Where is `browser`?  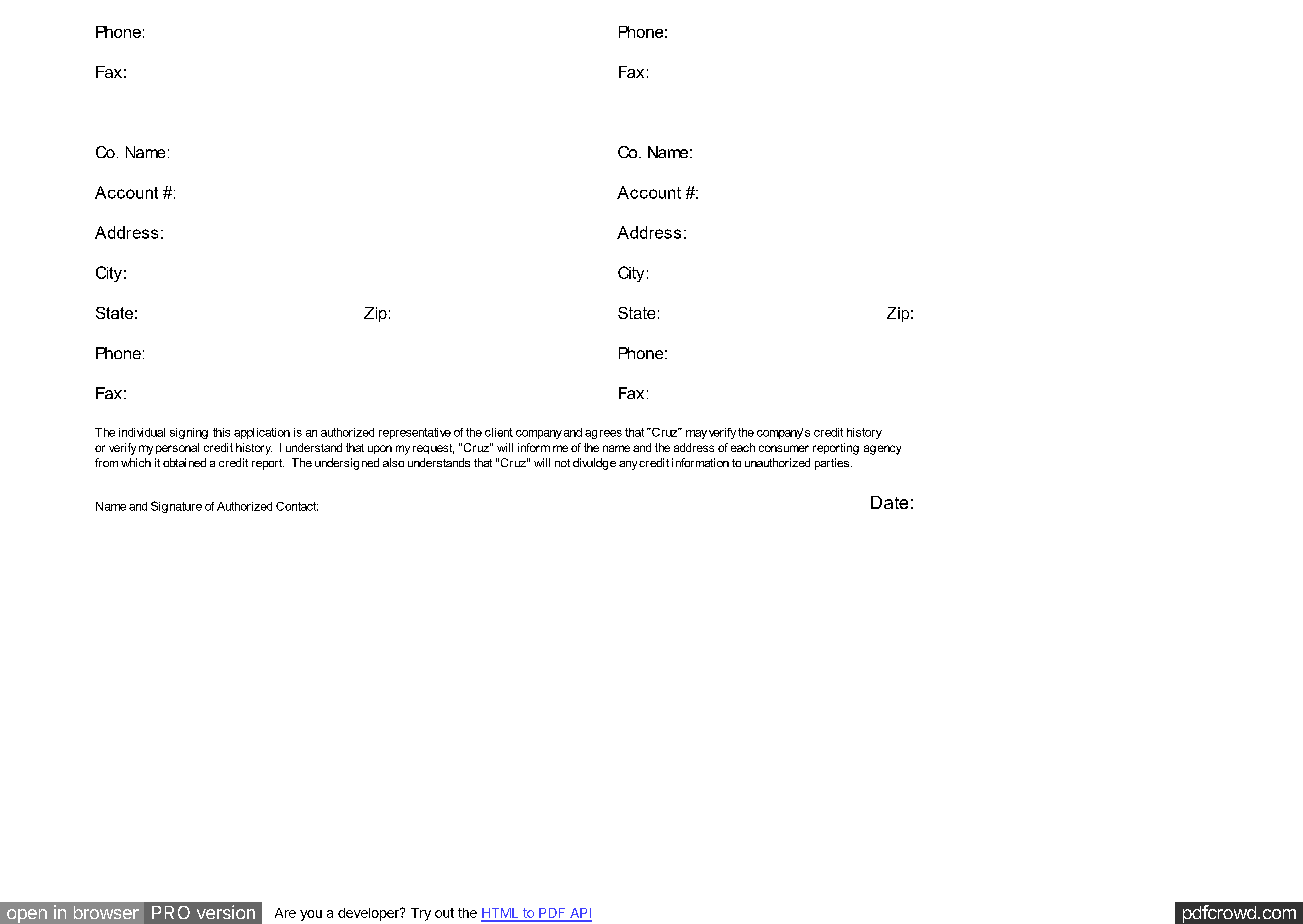 browser is located at coordinates (106, 912).
